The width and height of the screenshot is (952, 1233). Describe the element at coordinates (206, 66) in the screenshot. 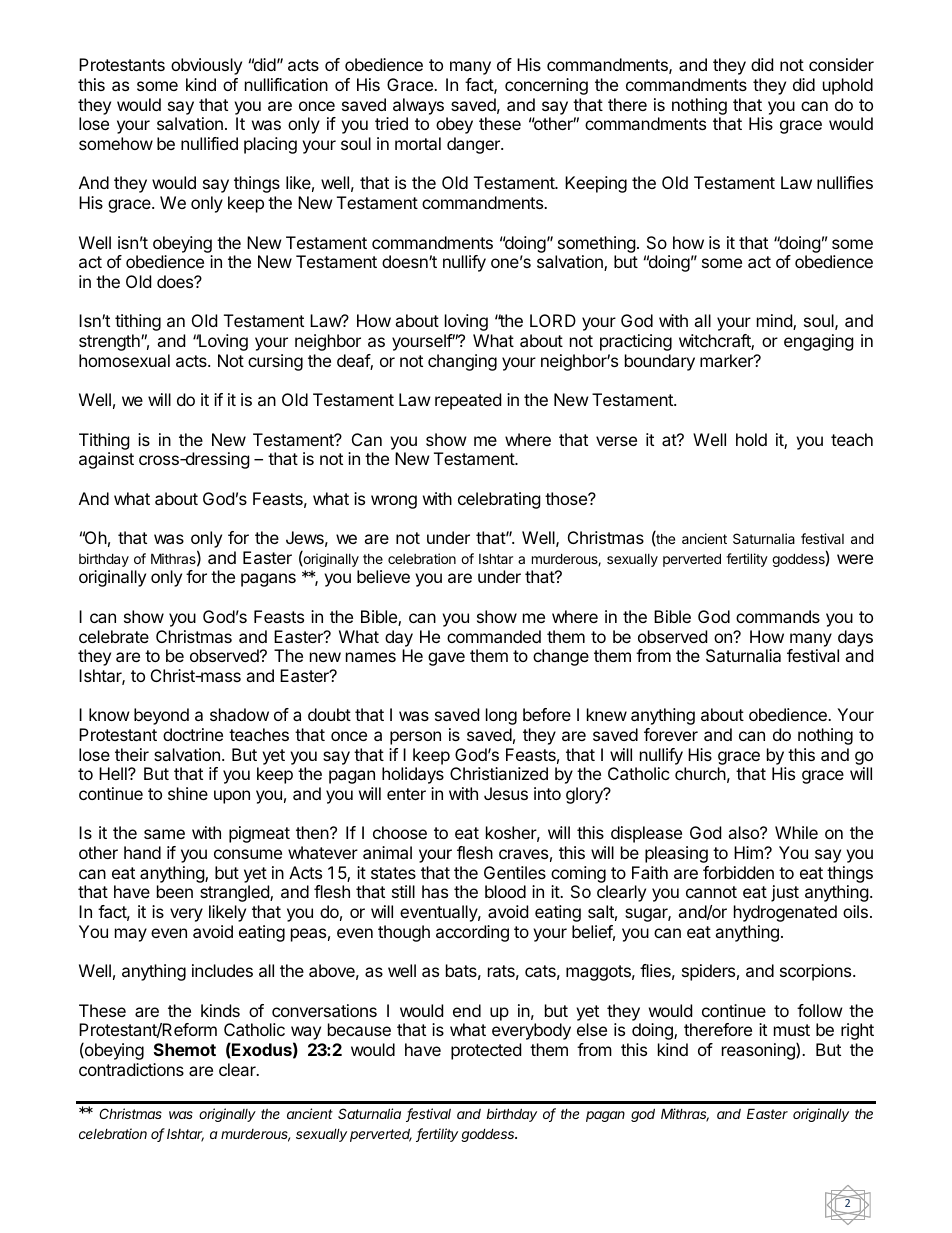

I see `obviously` at that location.
